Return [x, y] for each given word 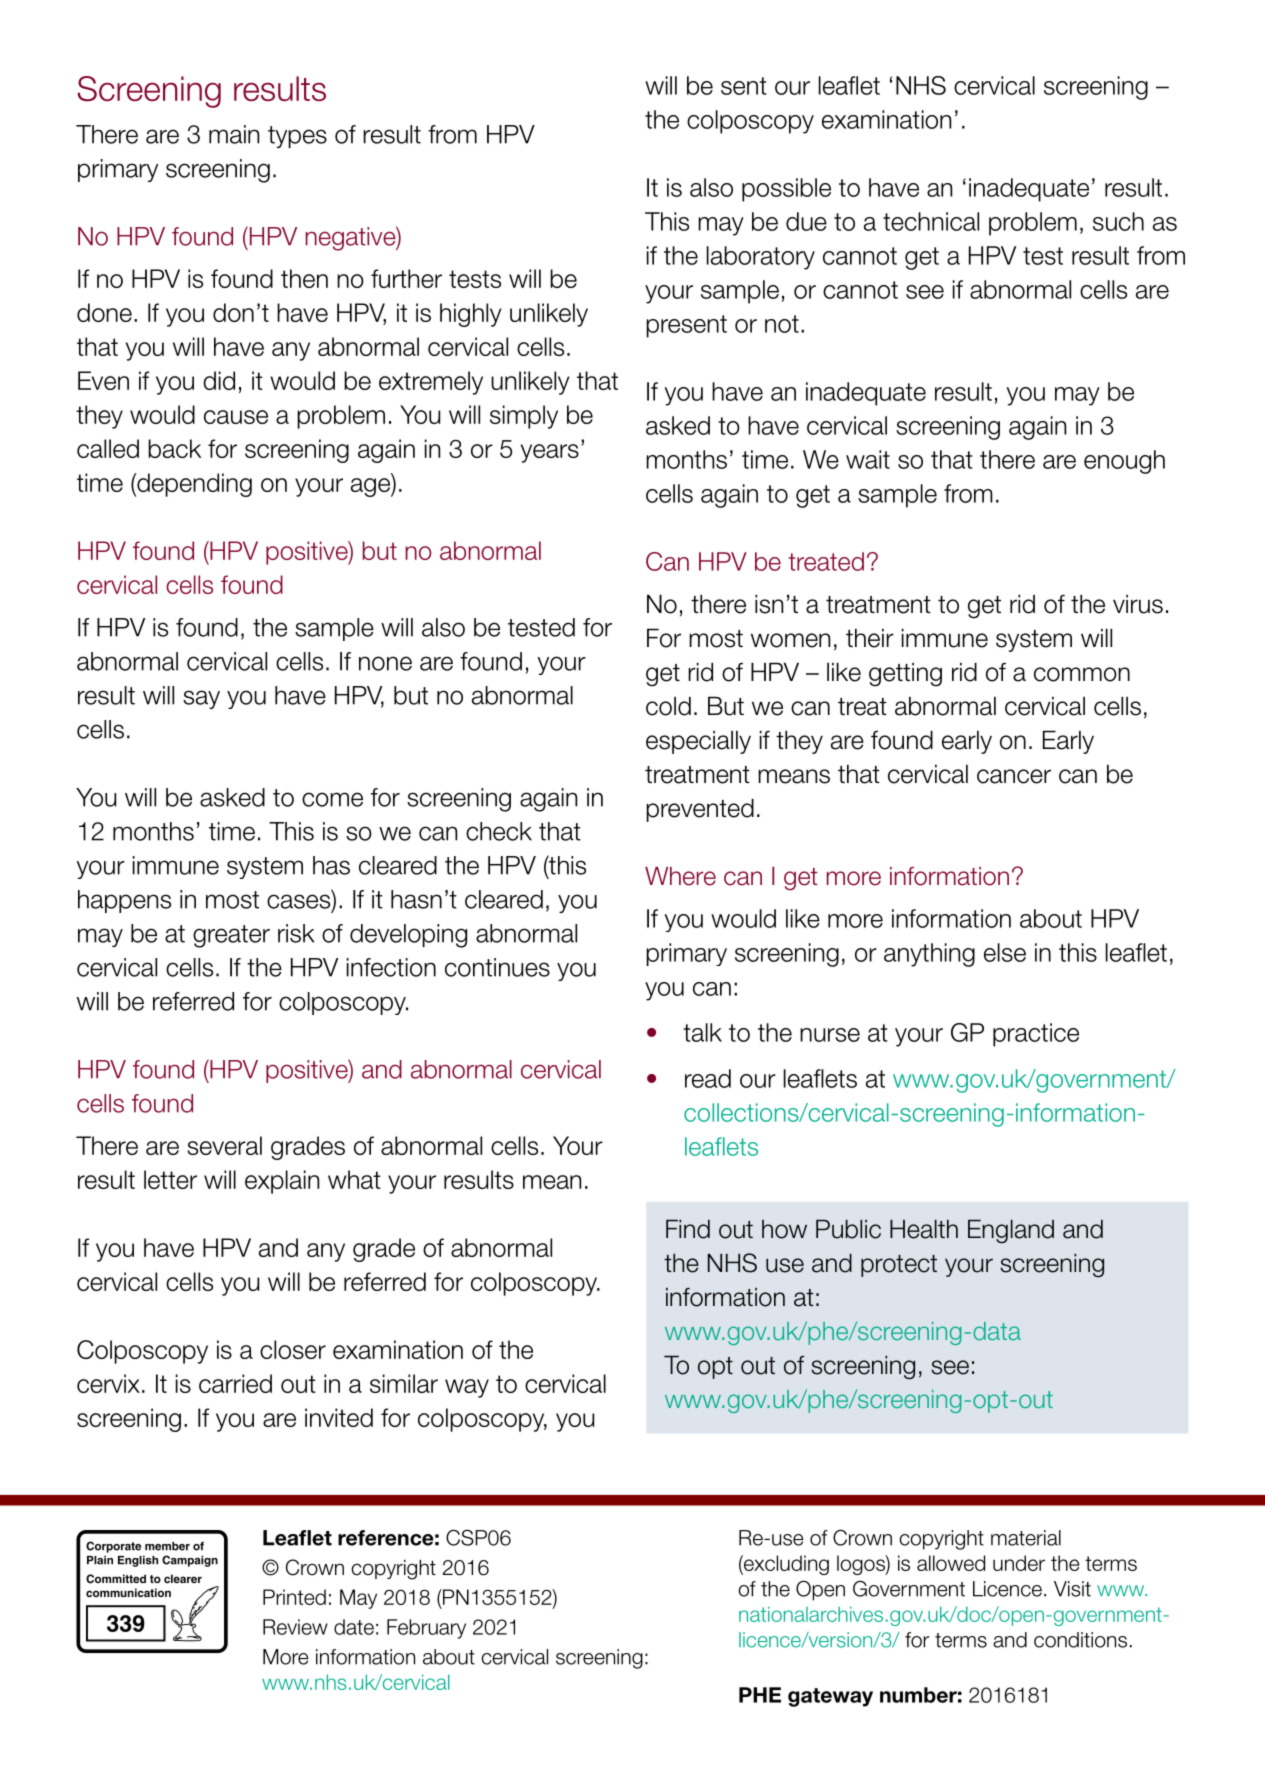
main [234, 134]
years [550, 453]
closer [293, 1349]
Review [295, 1627]
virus [1138, 604]
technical [931, 221]
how [784, 1229]
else [1005, 952]
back [174, 448]
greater [231, 936]
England [1011, 1231]
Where [680, 876]
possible [786, 190]
